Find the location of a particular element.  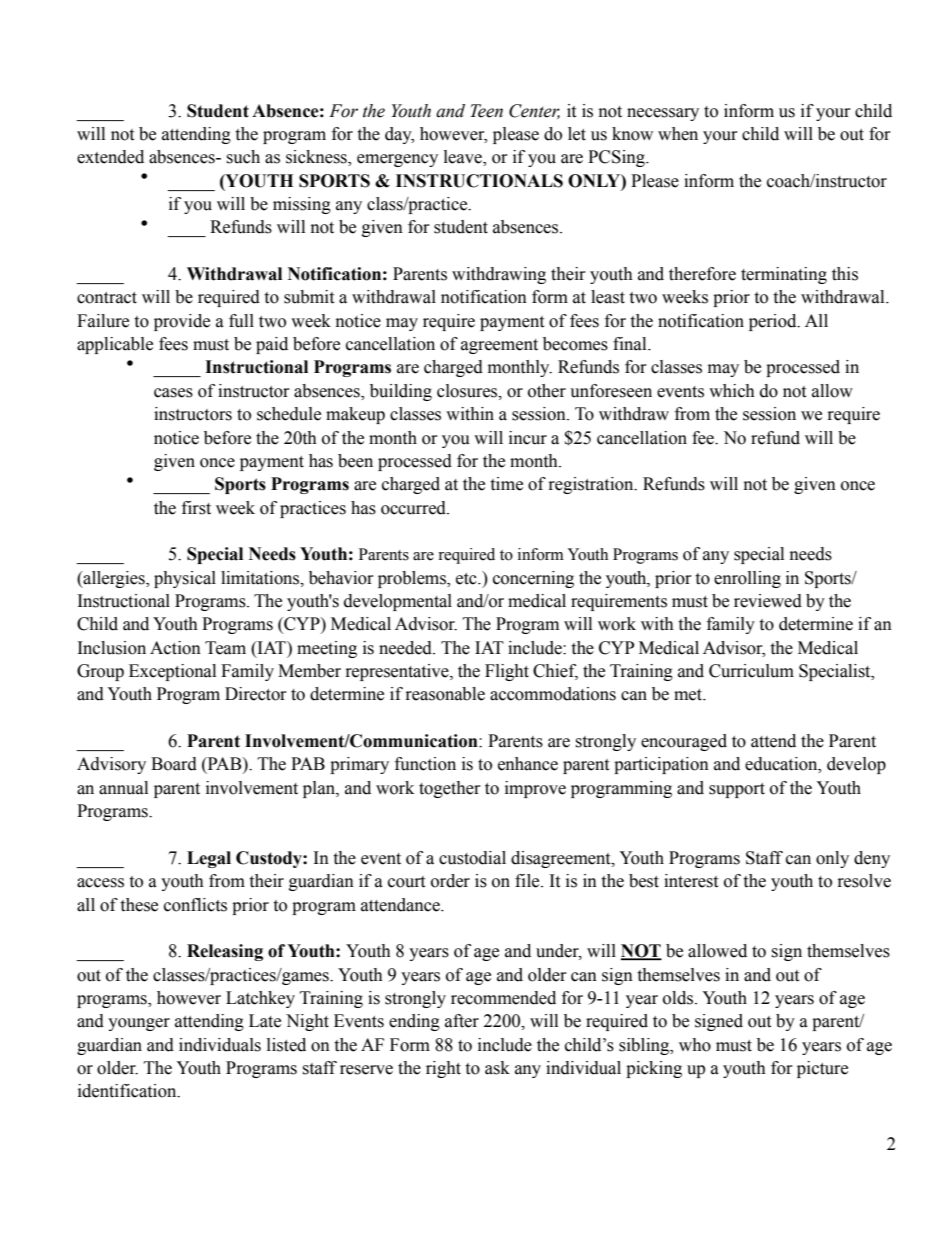

identification is located at coordinates (128, 1091).
